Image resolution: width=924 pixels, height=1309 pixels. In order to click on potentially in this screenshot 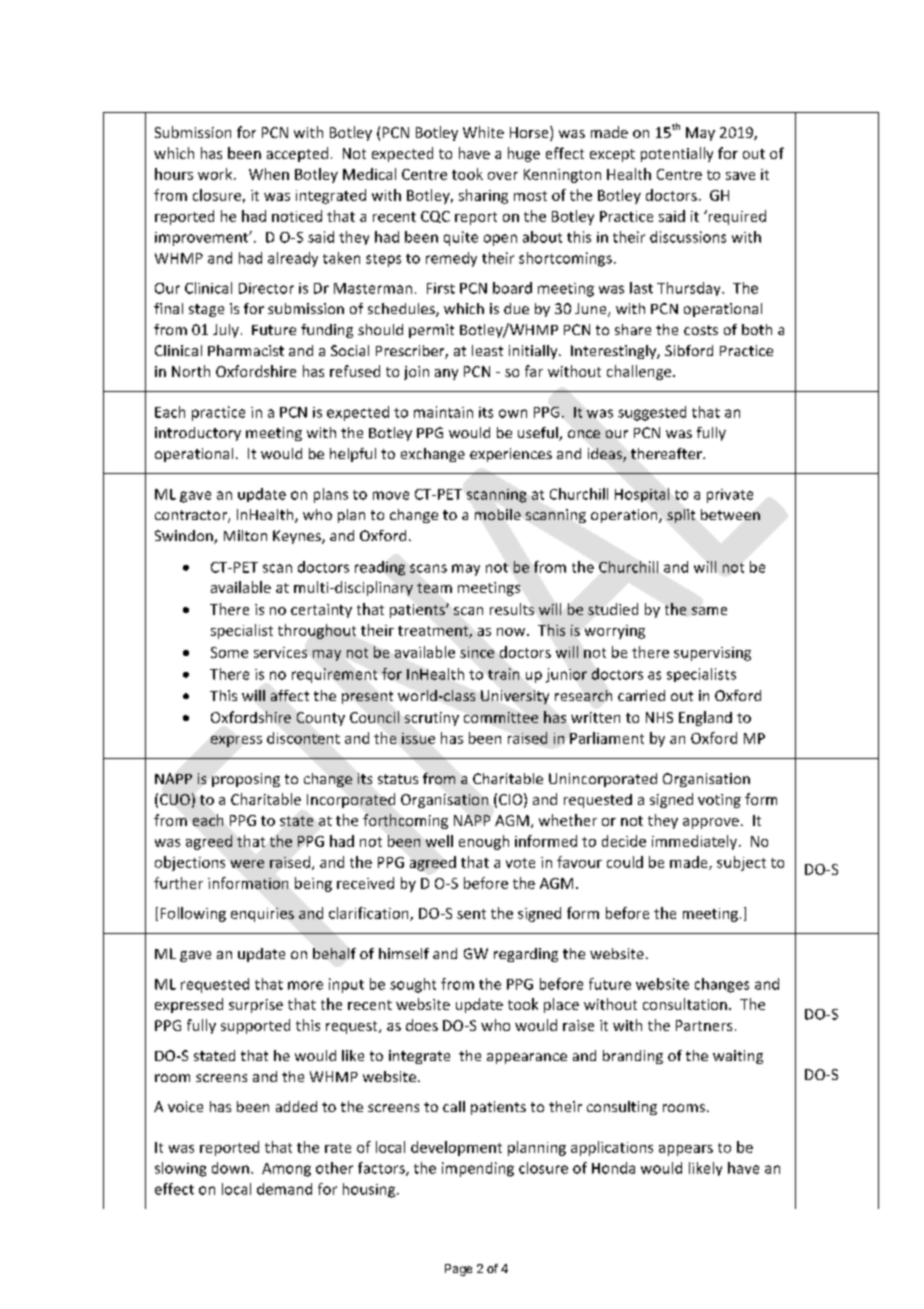, I will do `click(677, 154)`.
